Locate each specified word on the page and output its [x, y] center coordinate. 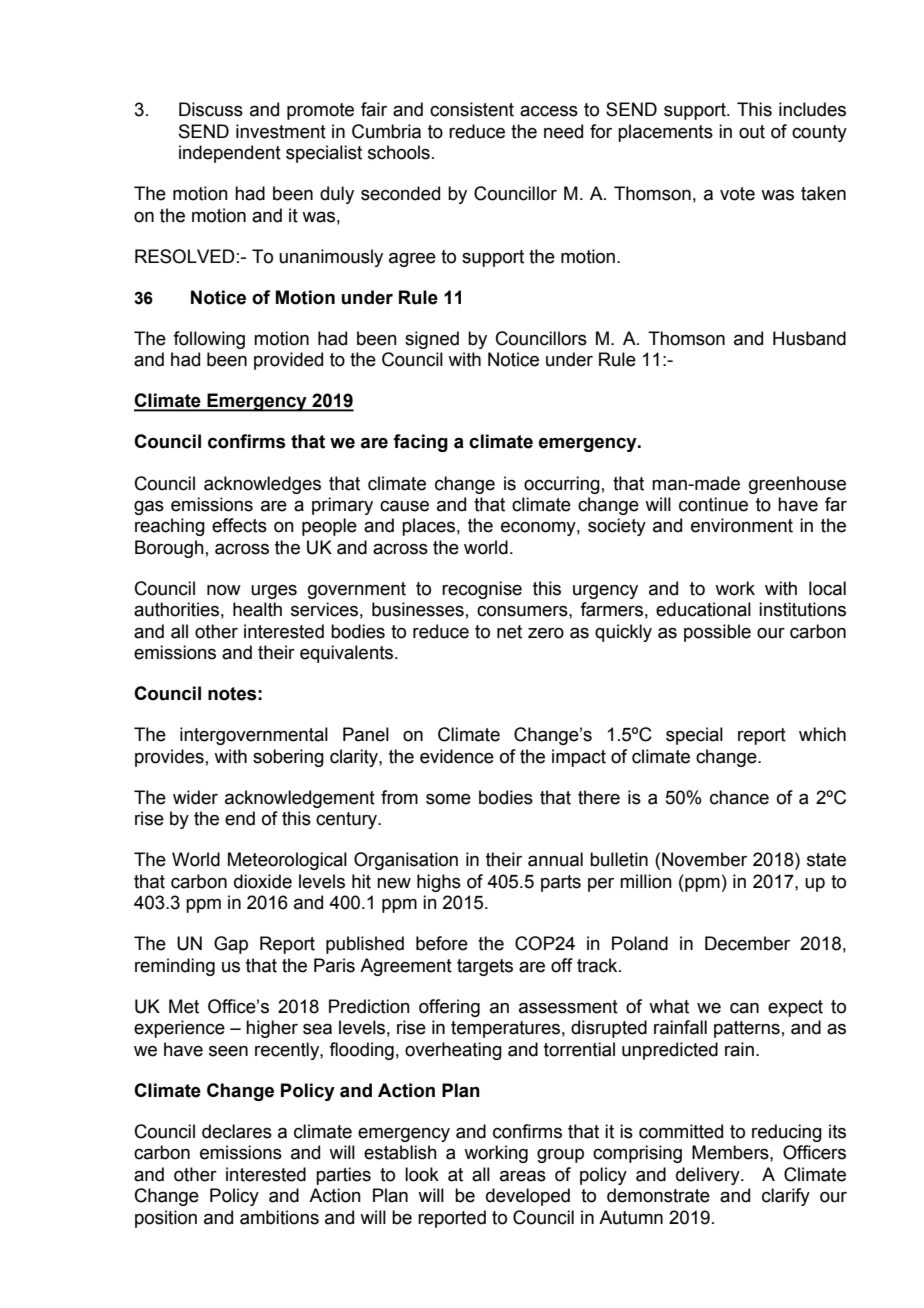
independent [230, 154]
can [744, 1008]
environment [742, 525]
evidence [457, 756]
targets [485, 967]
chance [739, 797]
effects [239, 525]
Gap [231, 945]
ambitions [279, 1217]
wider [195, 797]
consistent [472, 109]
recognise [482, 590]
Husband [809, 338]
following [209, 340]
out [752, 132]
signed [432, 340]
